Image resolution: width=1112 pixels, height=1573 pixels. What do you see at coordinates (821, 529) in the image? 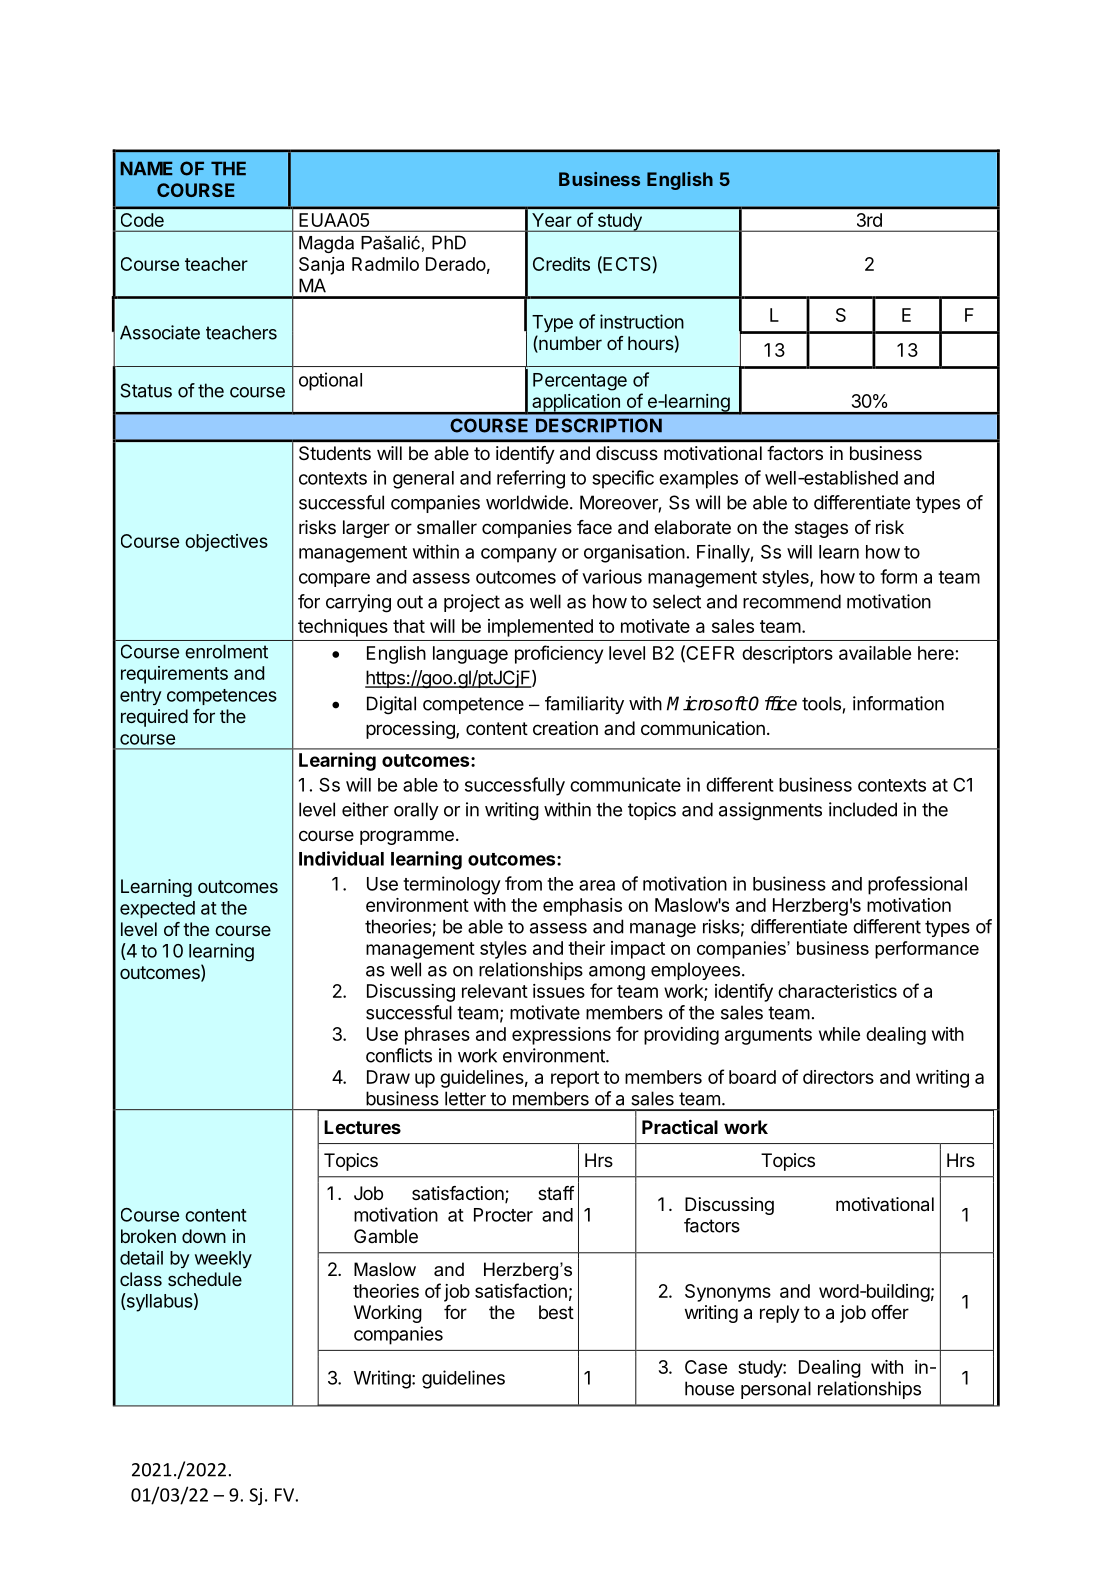
I see `stages` at bounding box center [821, 529].
